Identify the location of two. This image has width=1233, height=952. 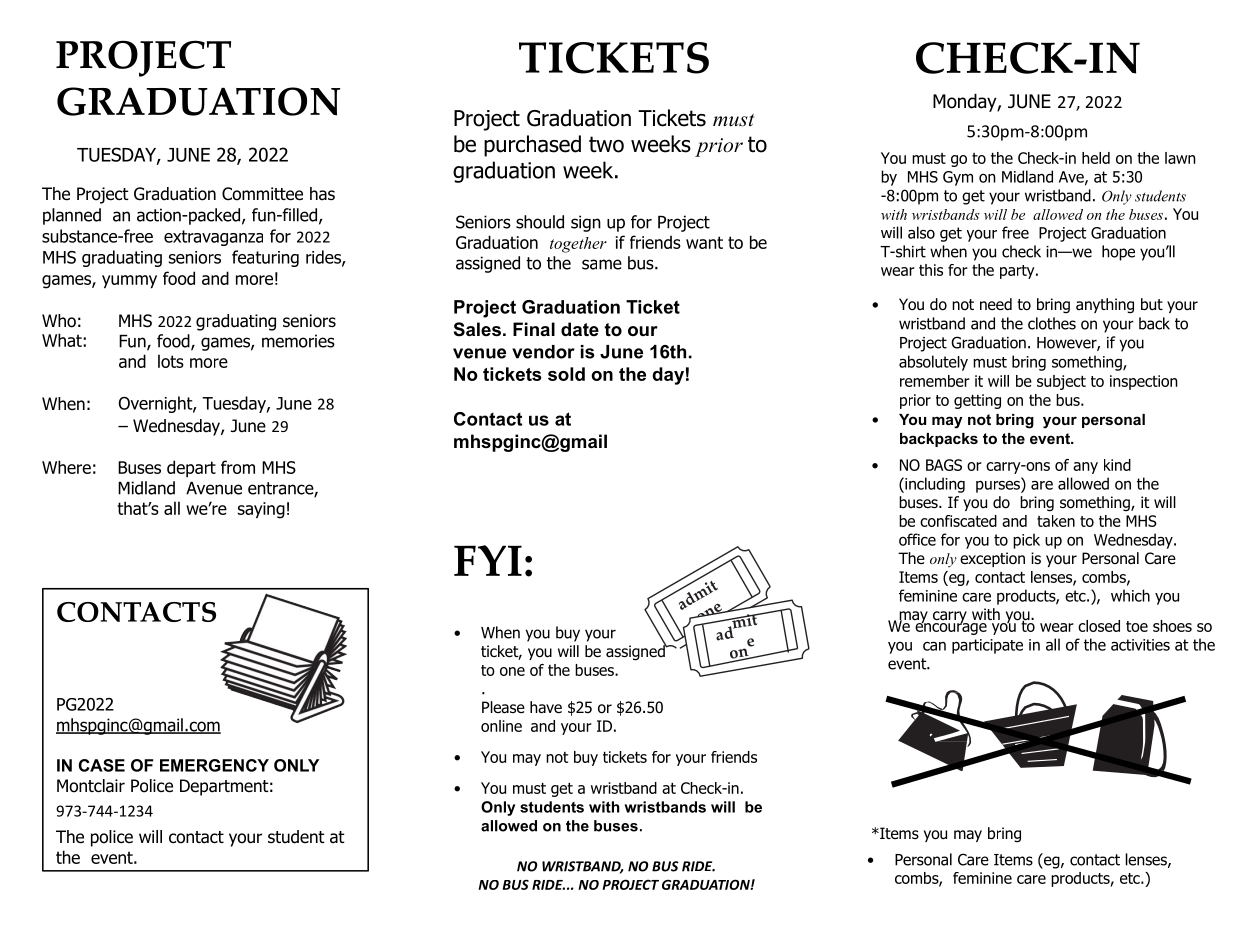
(606, 144).
